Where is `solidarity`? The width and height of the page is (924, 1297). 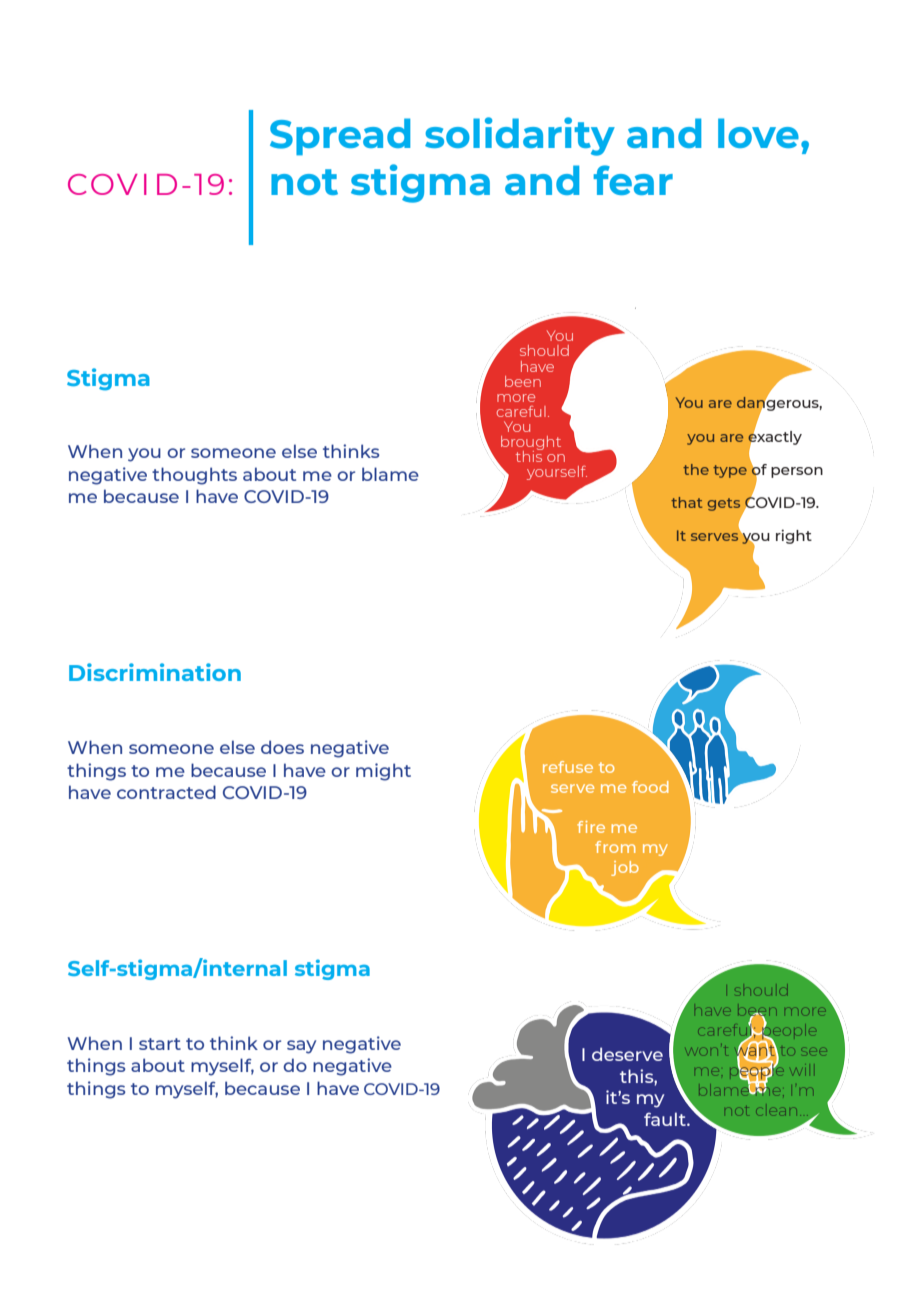
solidarity is located at coordinates (520, 136).
